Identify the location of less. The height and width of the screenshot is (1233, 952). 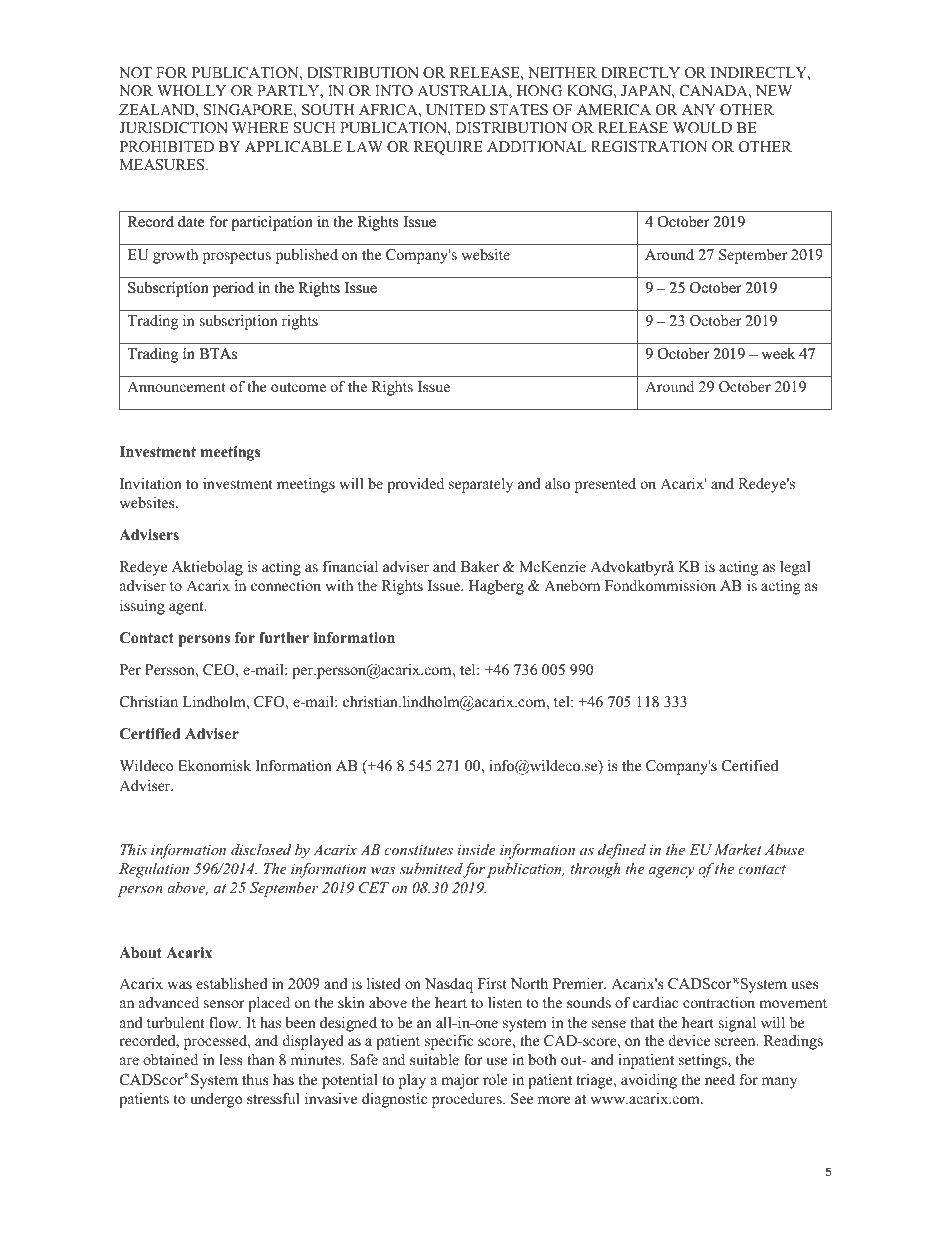
(230, 1059).
